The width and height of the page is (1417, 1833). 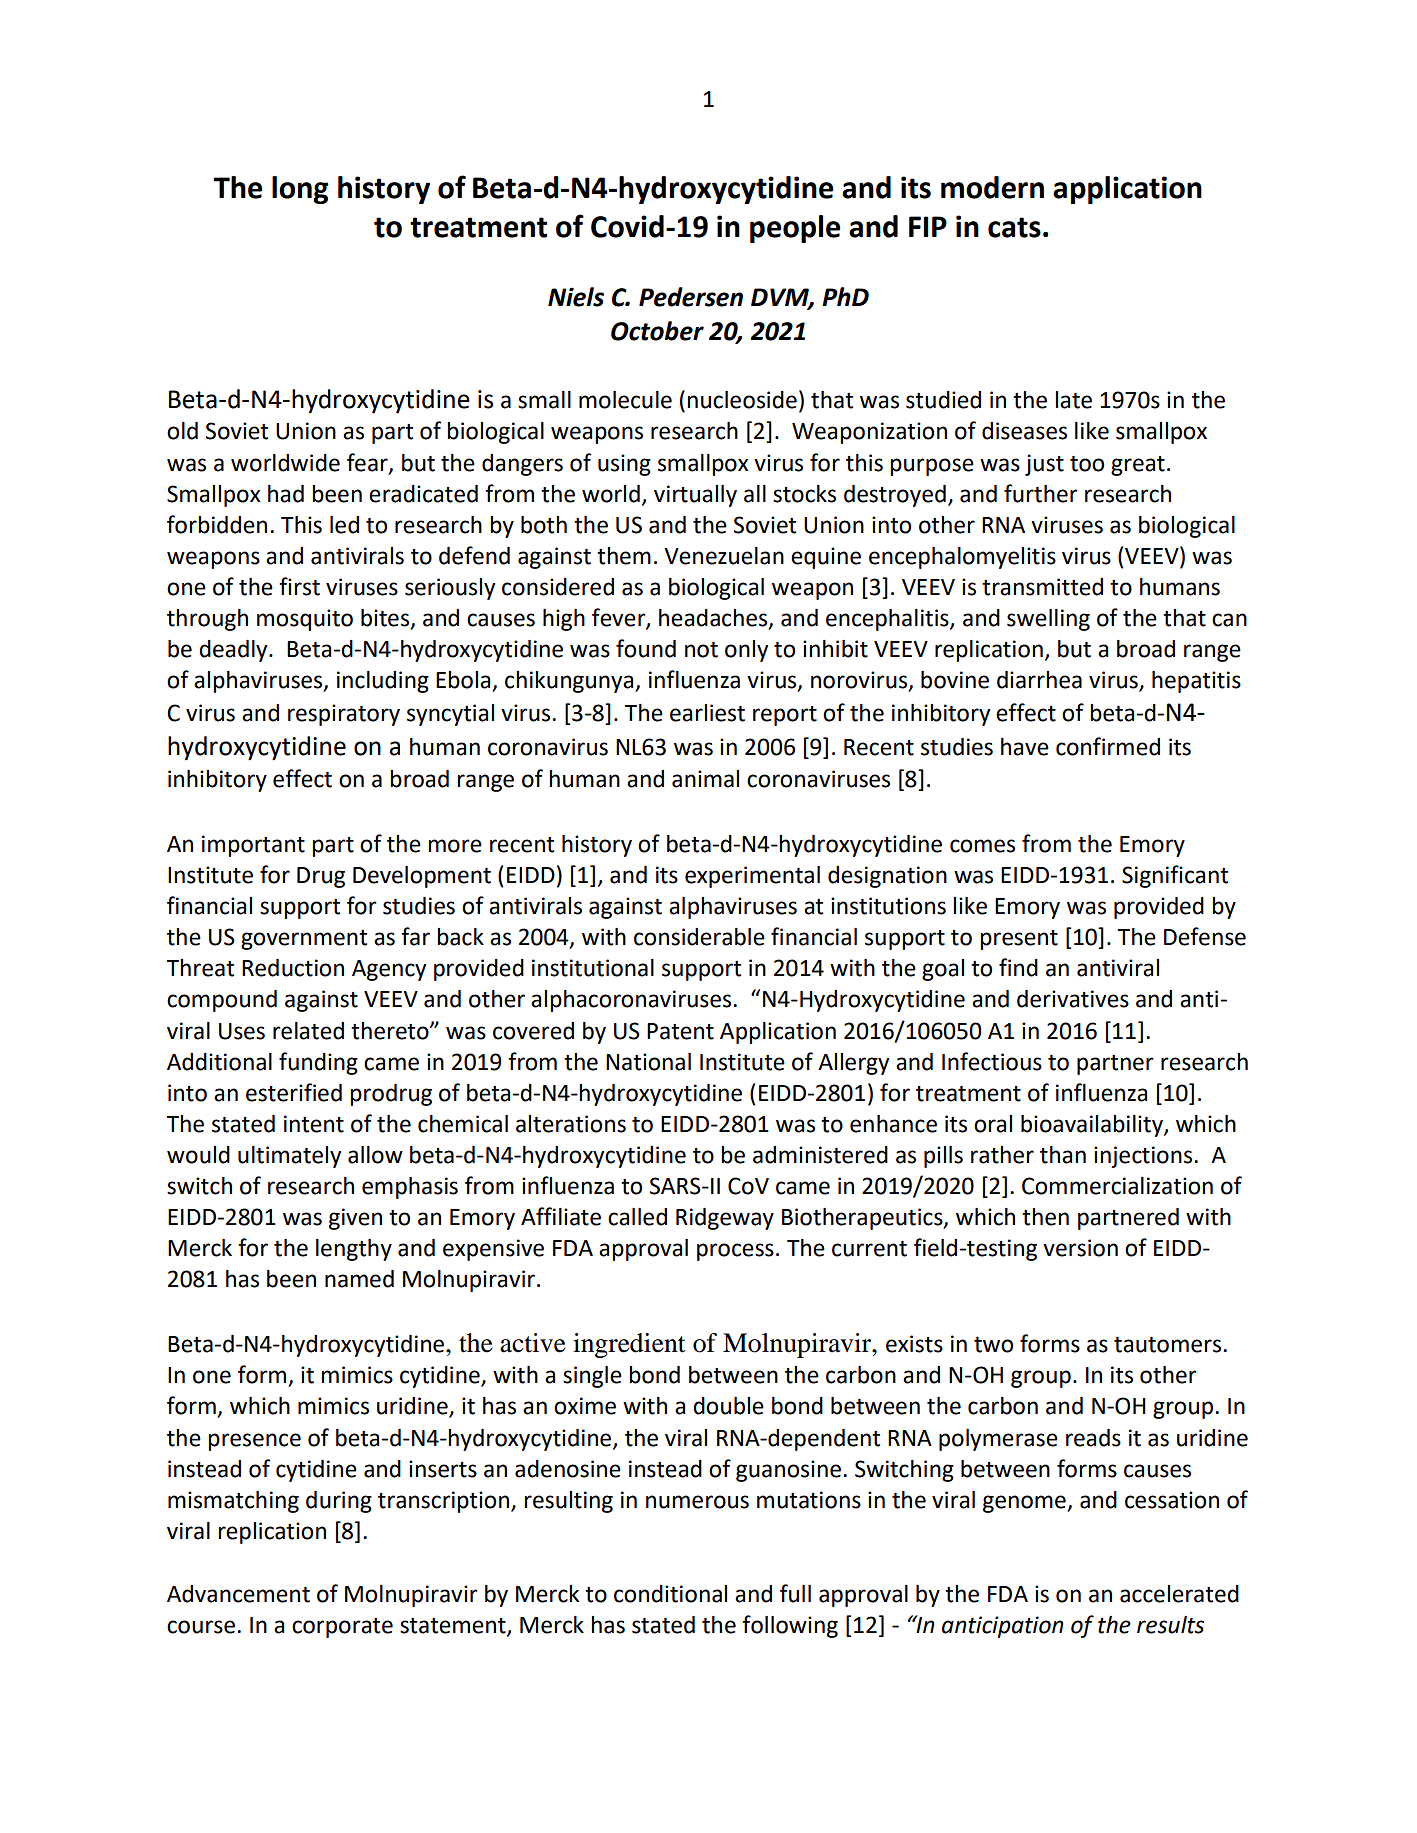 I want to click on diarrhea, so click(x=1039, y=680).
